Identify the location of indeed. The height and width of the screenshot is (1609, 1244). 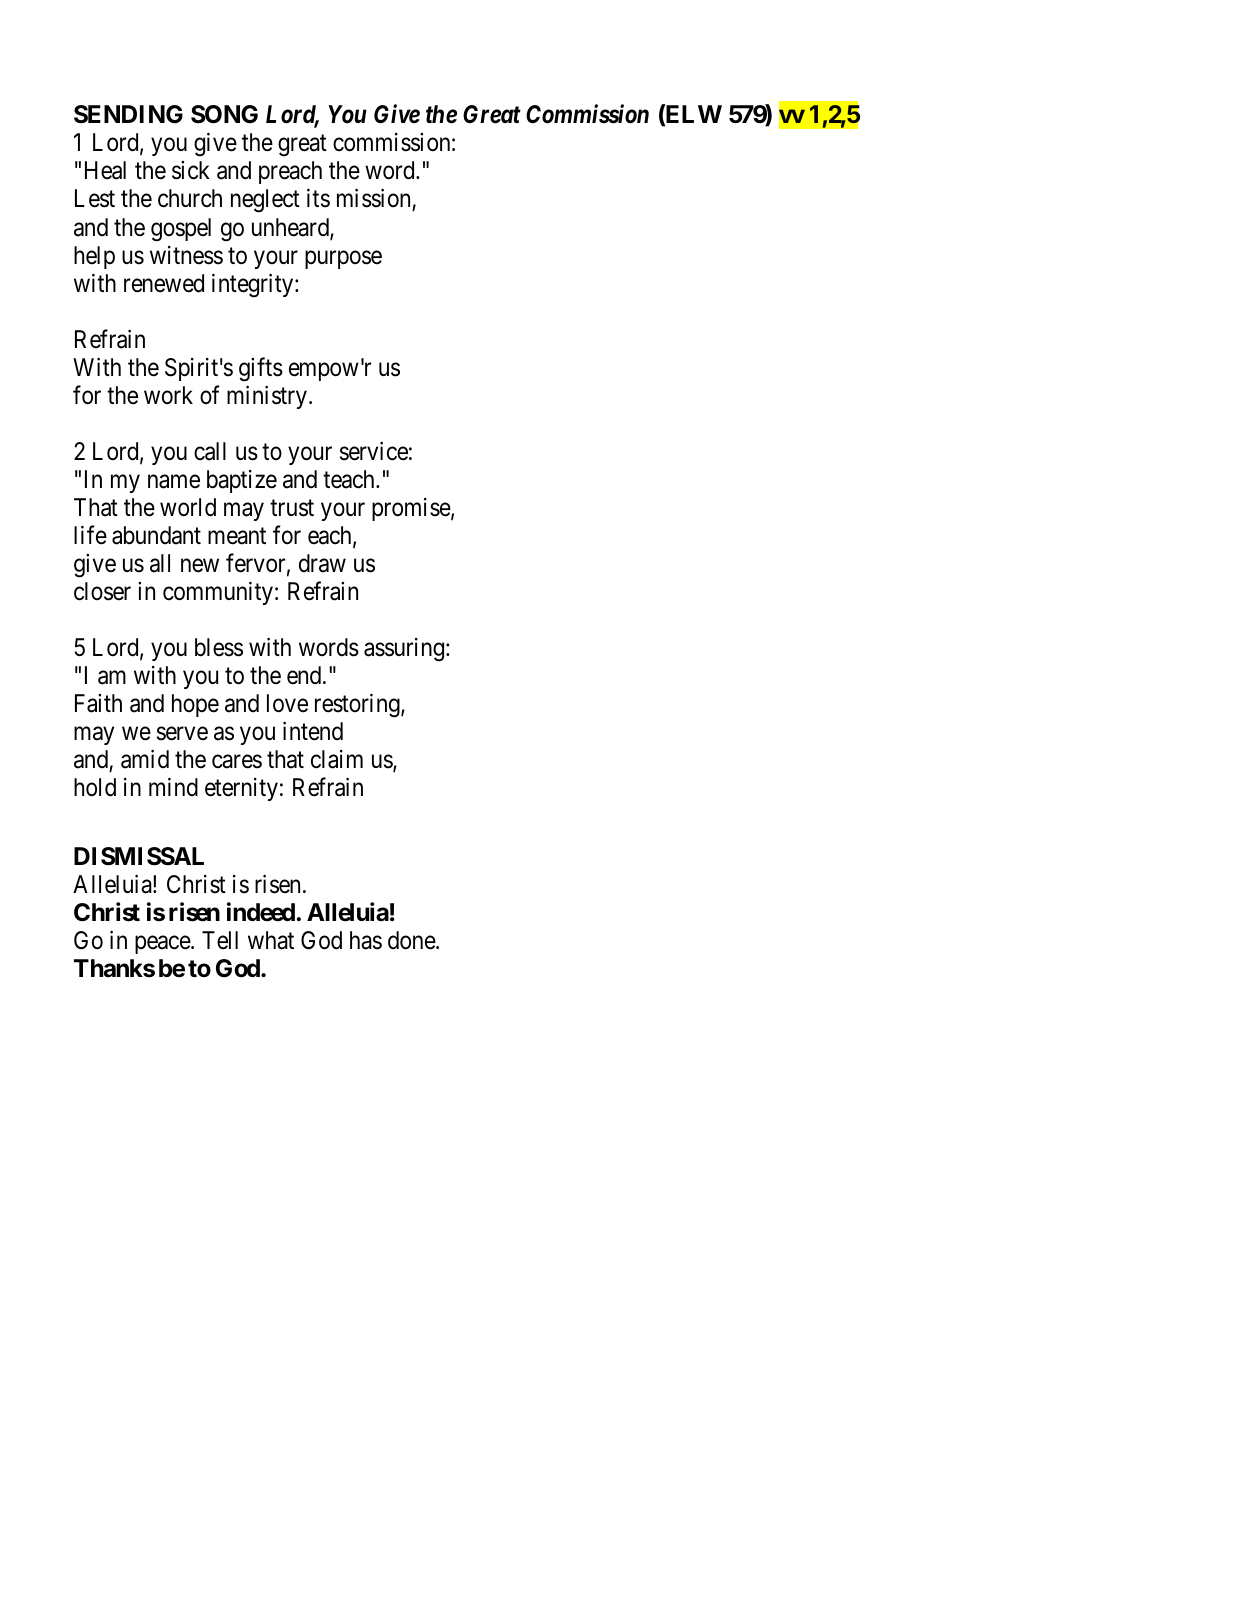
(261, 912).
